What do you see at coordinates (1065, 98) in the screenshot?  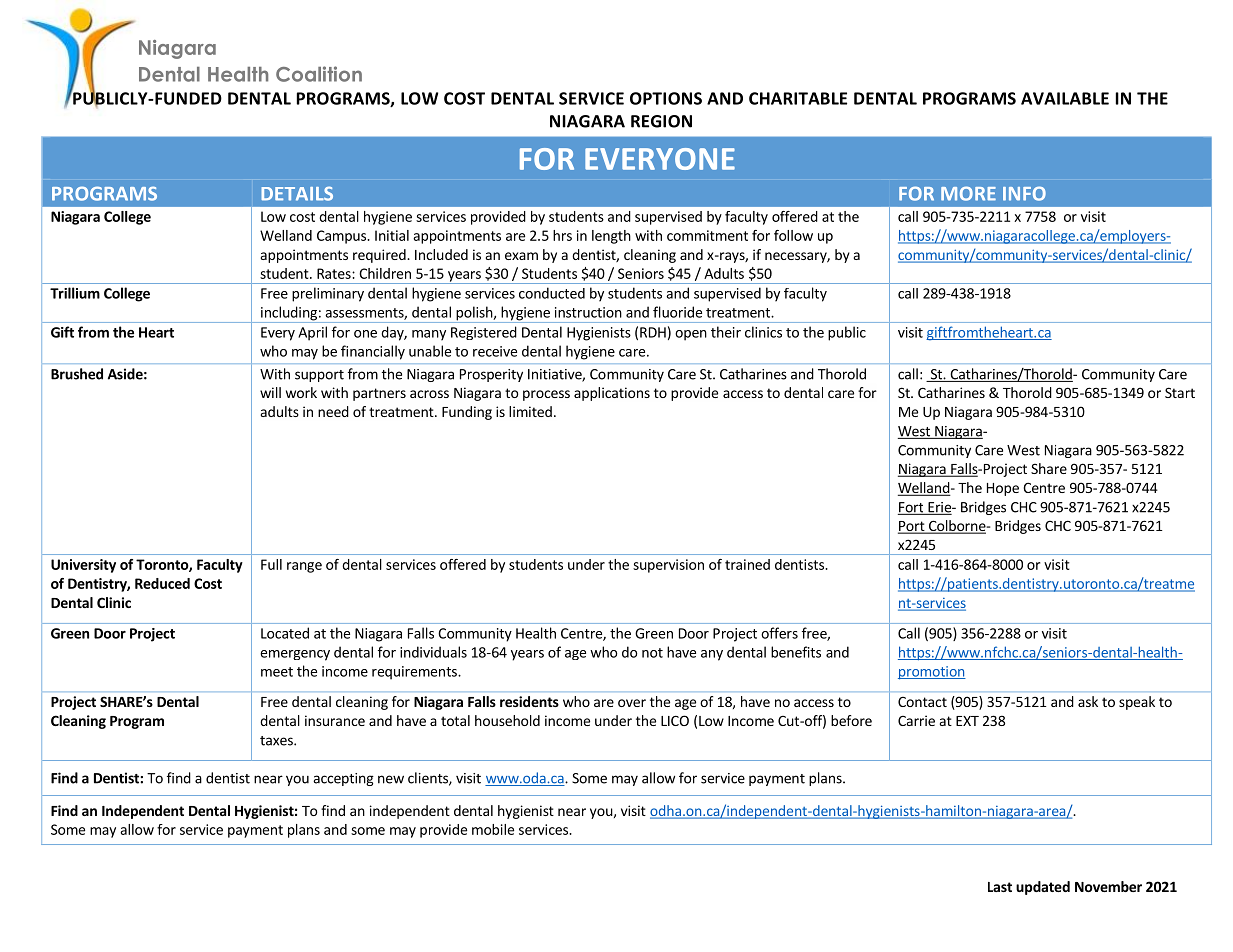 I see `AVAILABLE` at bounding box center [1065, 98].
